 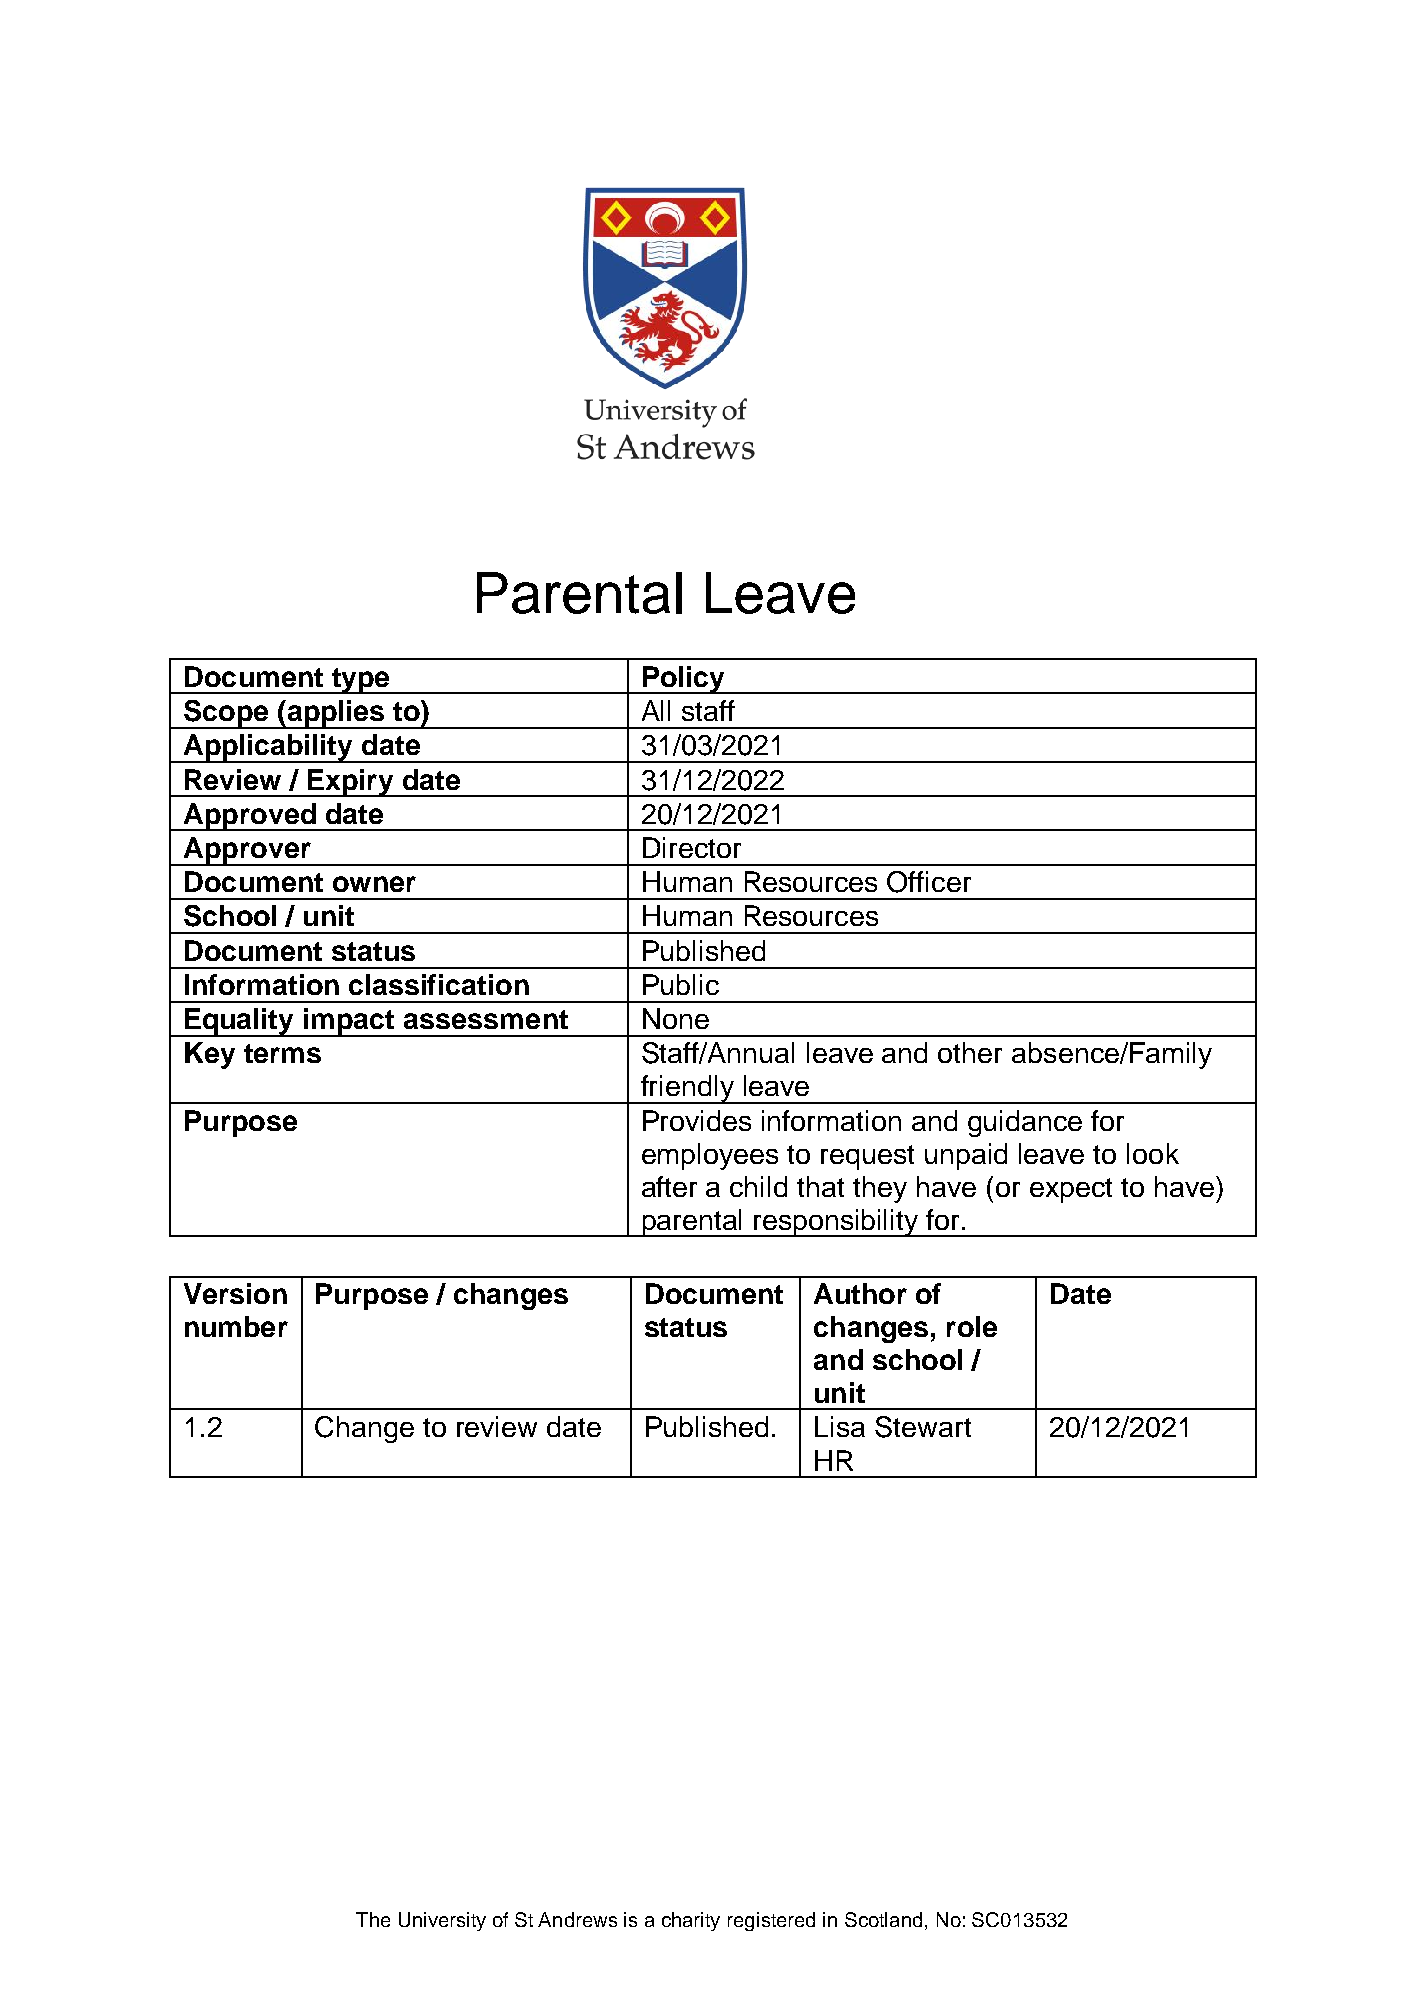 What do you see at coordinates (442, 1921) in the screenshot?
I see `University` at bounding box center [442, 1921].
